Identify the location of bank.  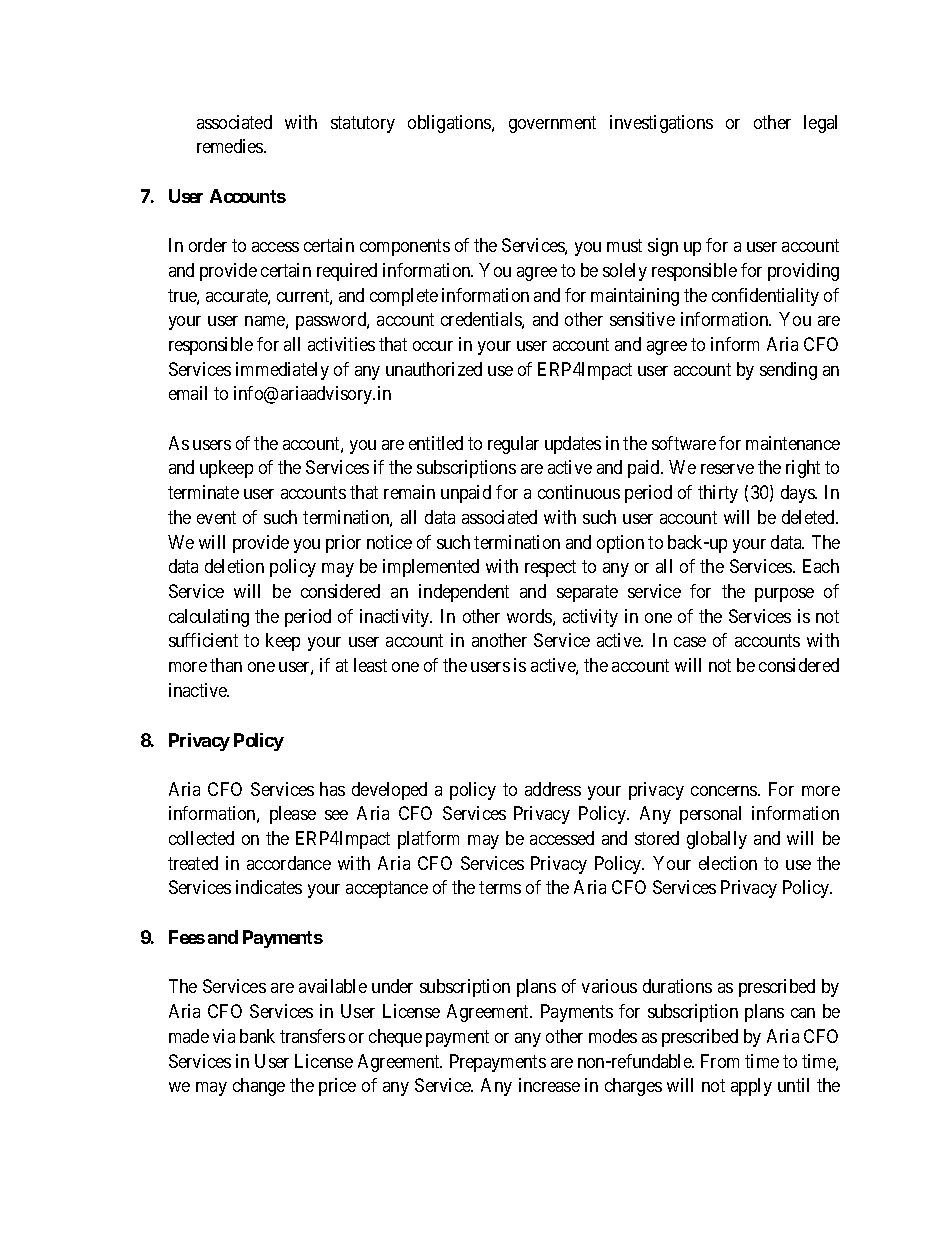
(257, 1036).
